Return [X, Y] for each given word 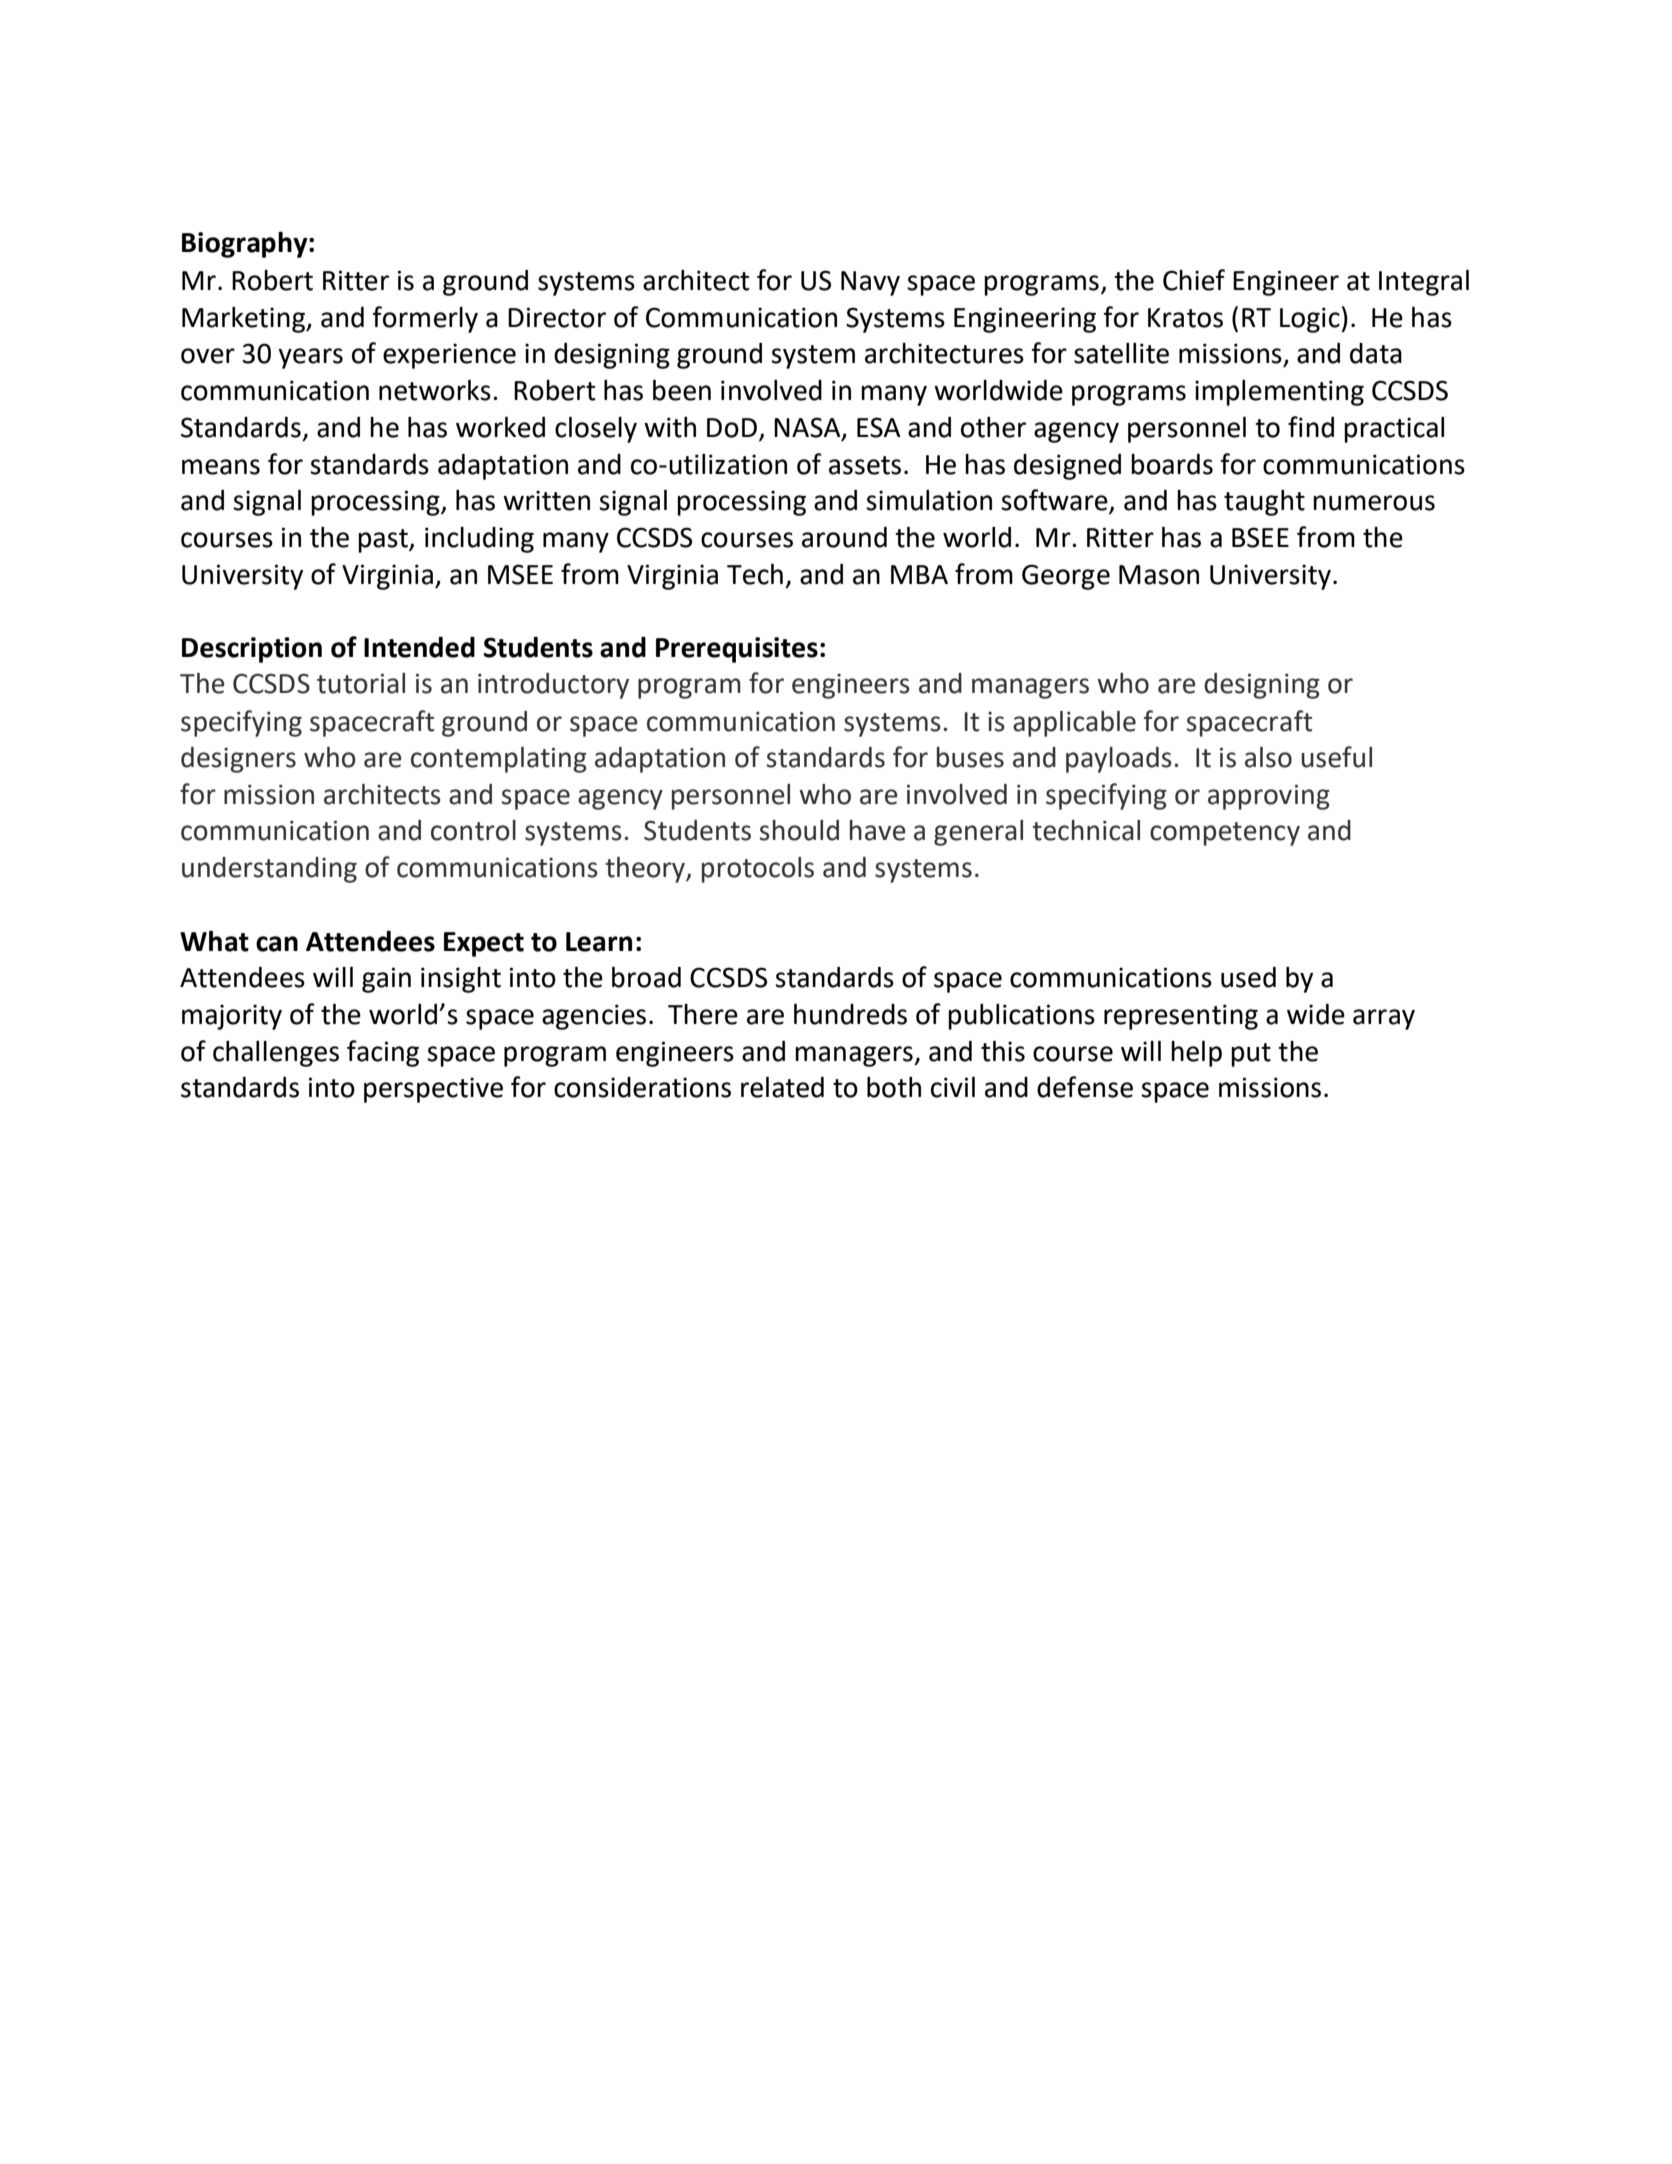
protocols [758, 870]
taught [1264, 503]
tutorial [361, 683]
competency [1225, 834]
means [221, 467]
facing [383, 1053]
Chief [1194, 280]
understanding [269, 870]
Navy [870, 283]
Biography [246, 244]
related [782, 1087]
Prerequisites [737, 650]
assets [865, 465]
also [1268, 757]
